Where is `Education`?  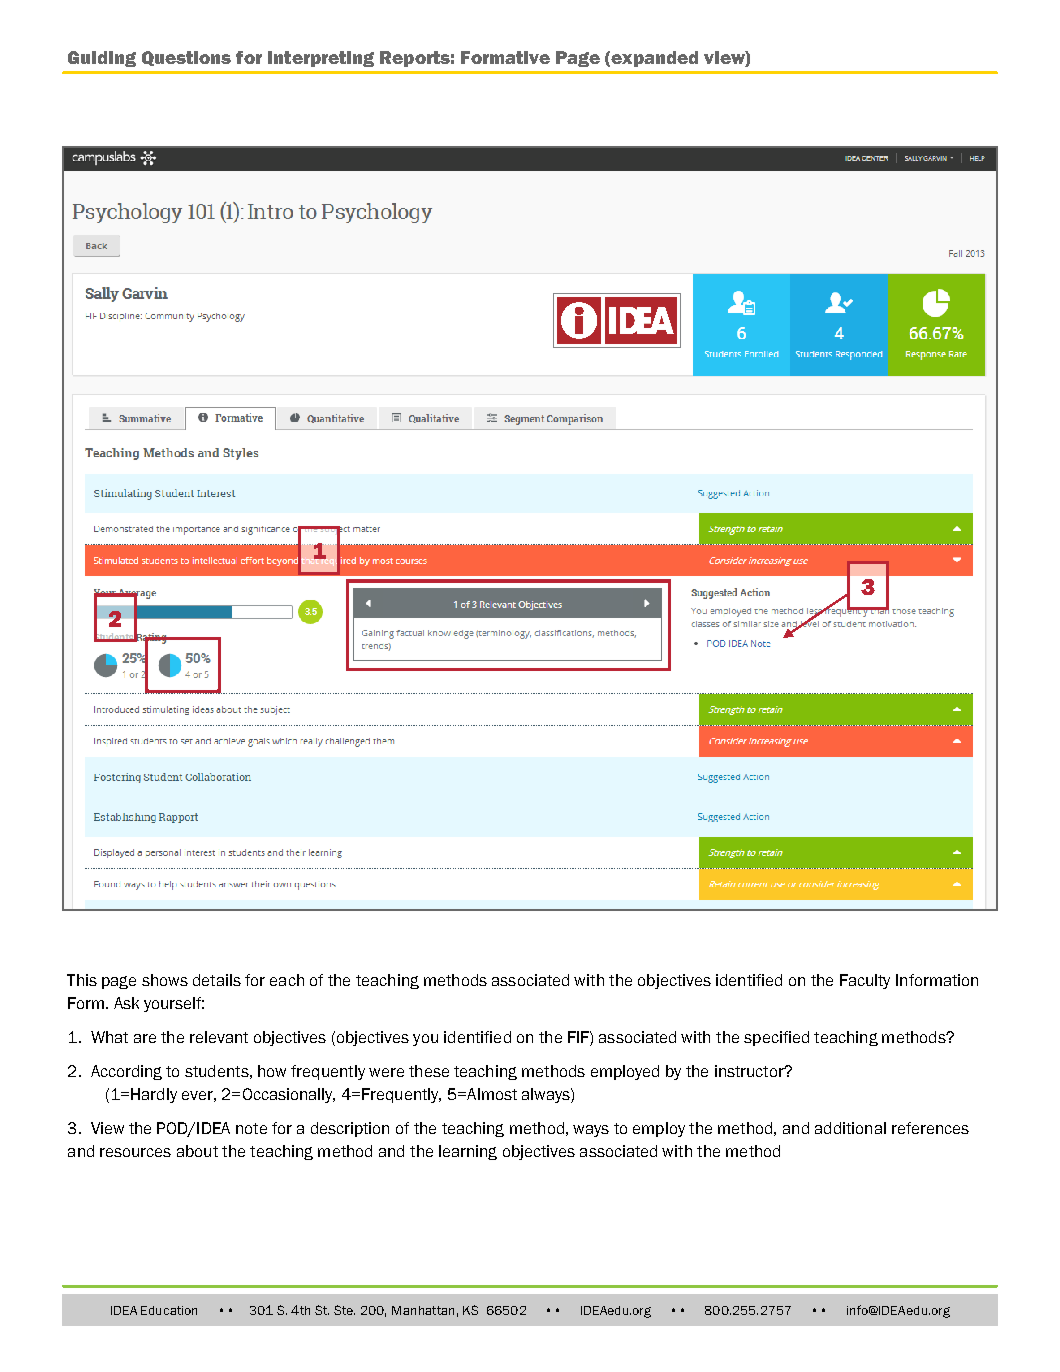 Education is located at coordinates (169, 1310).
